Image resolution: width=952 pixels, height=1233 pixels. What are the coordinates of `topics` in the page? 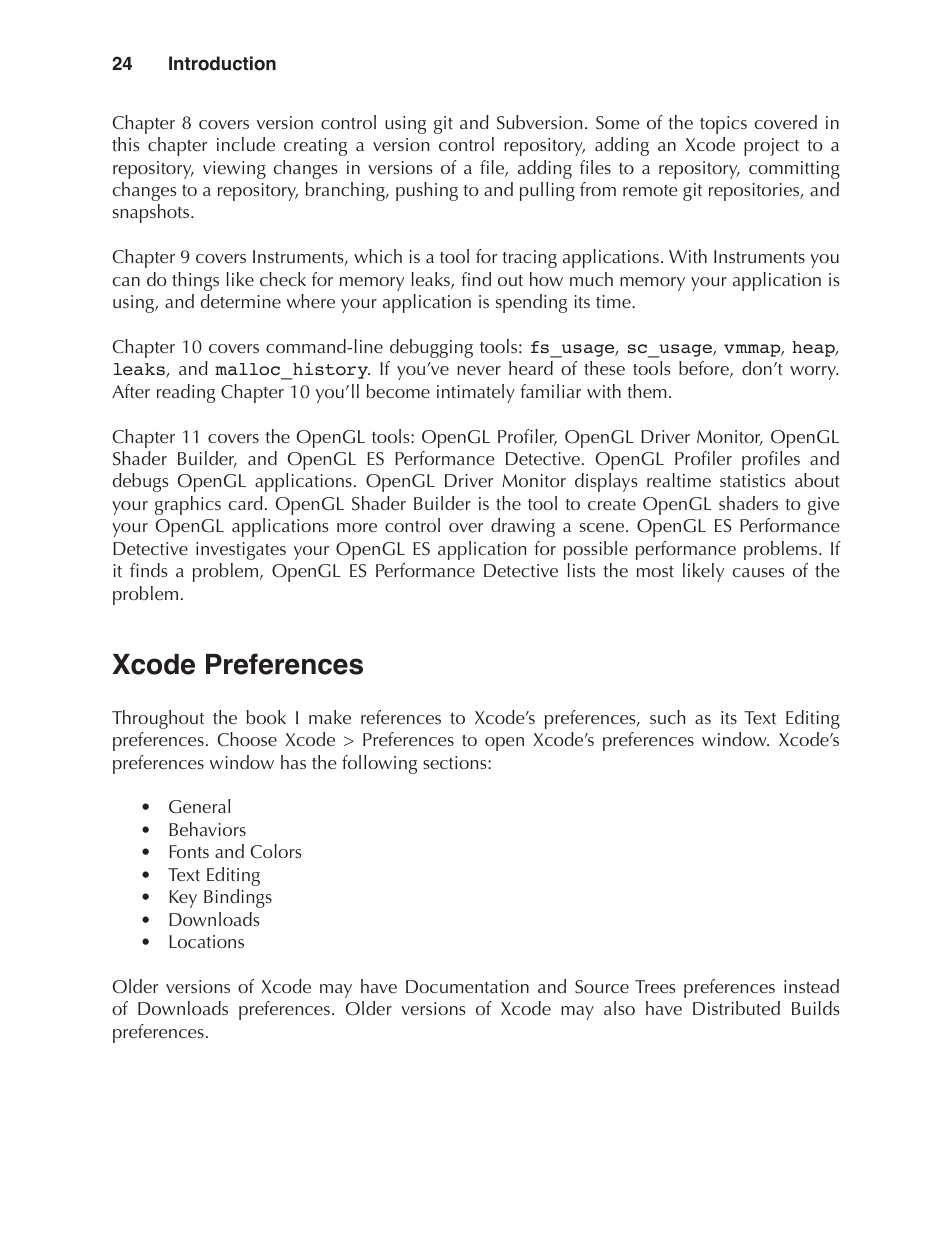 It's located at (723, 125).
